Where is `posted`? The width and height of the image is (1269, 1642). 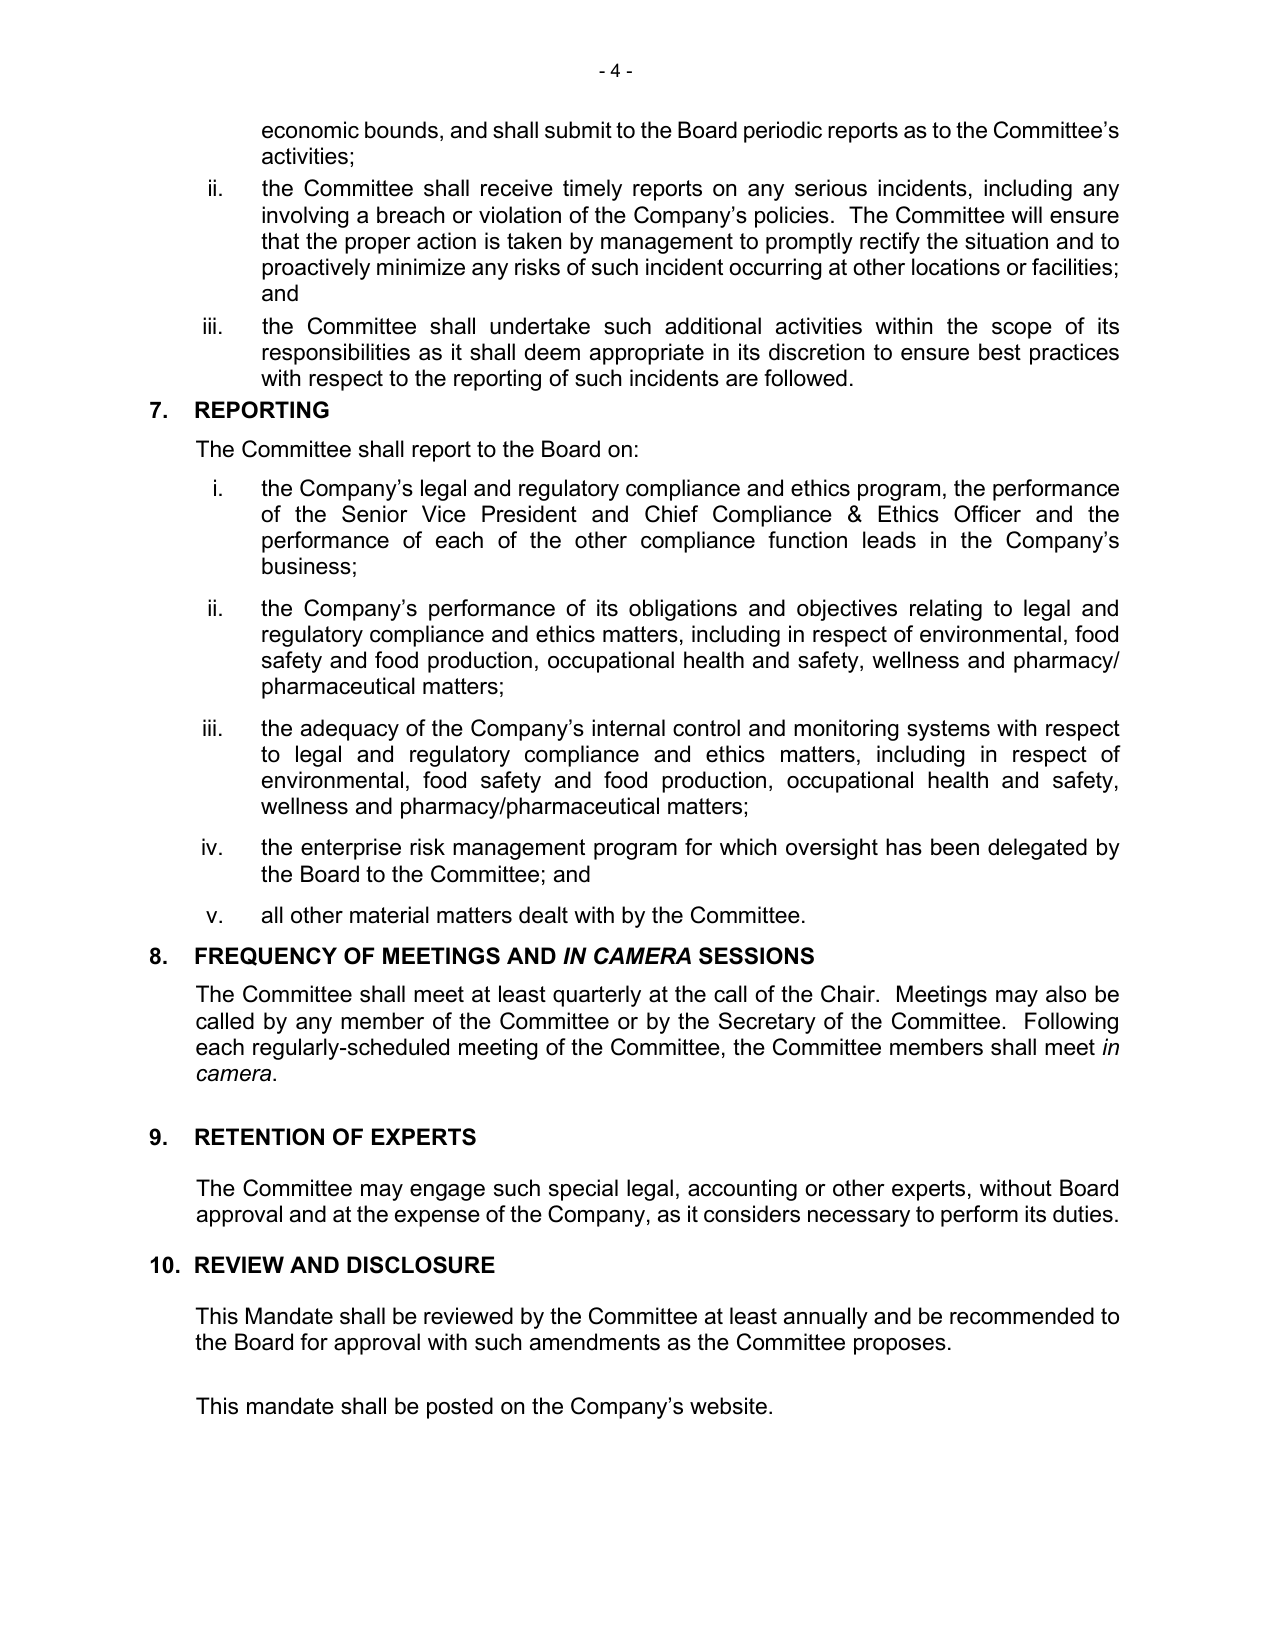 posted is located at coordinates (460, 1408).
